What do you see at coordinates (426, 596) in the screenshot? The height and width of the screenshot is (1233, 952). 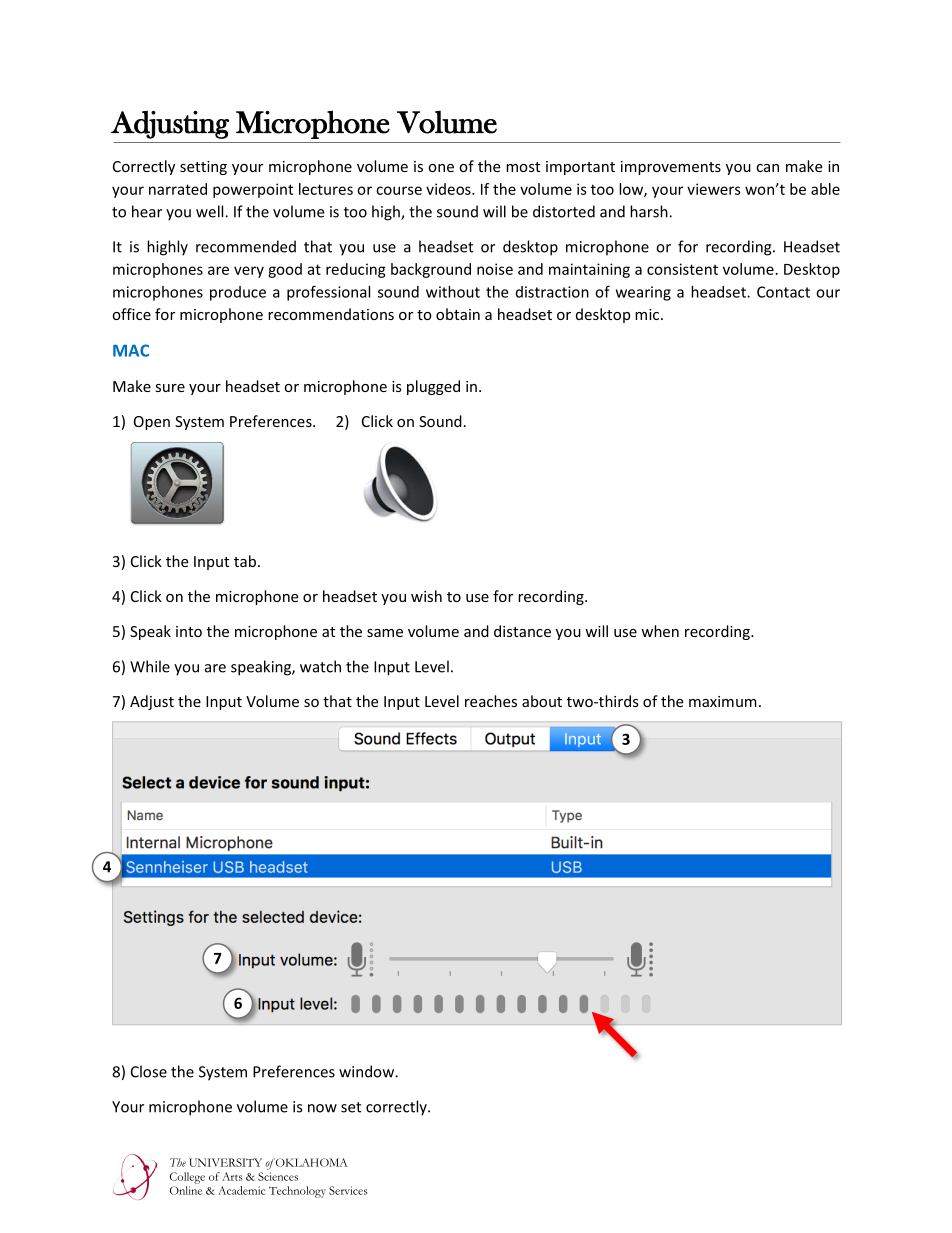 I see `wish` at bounding box center [426, 596].
